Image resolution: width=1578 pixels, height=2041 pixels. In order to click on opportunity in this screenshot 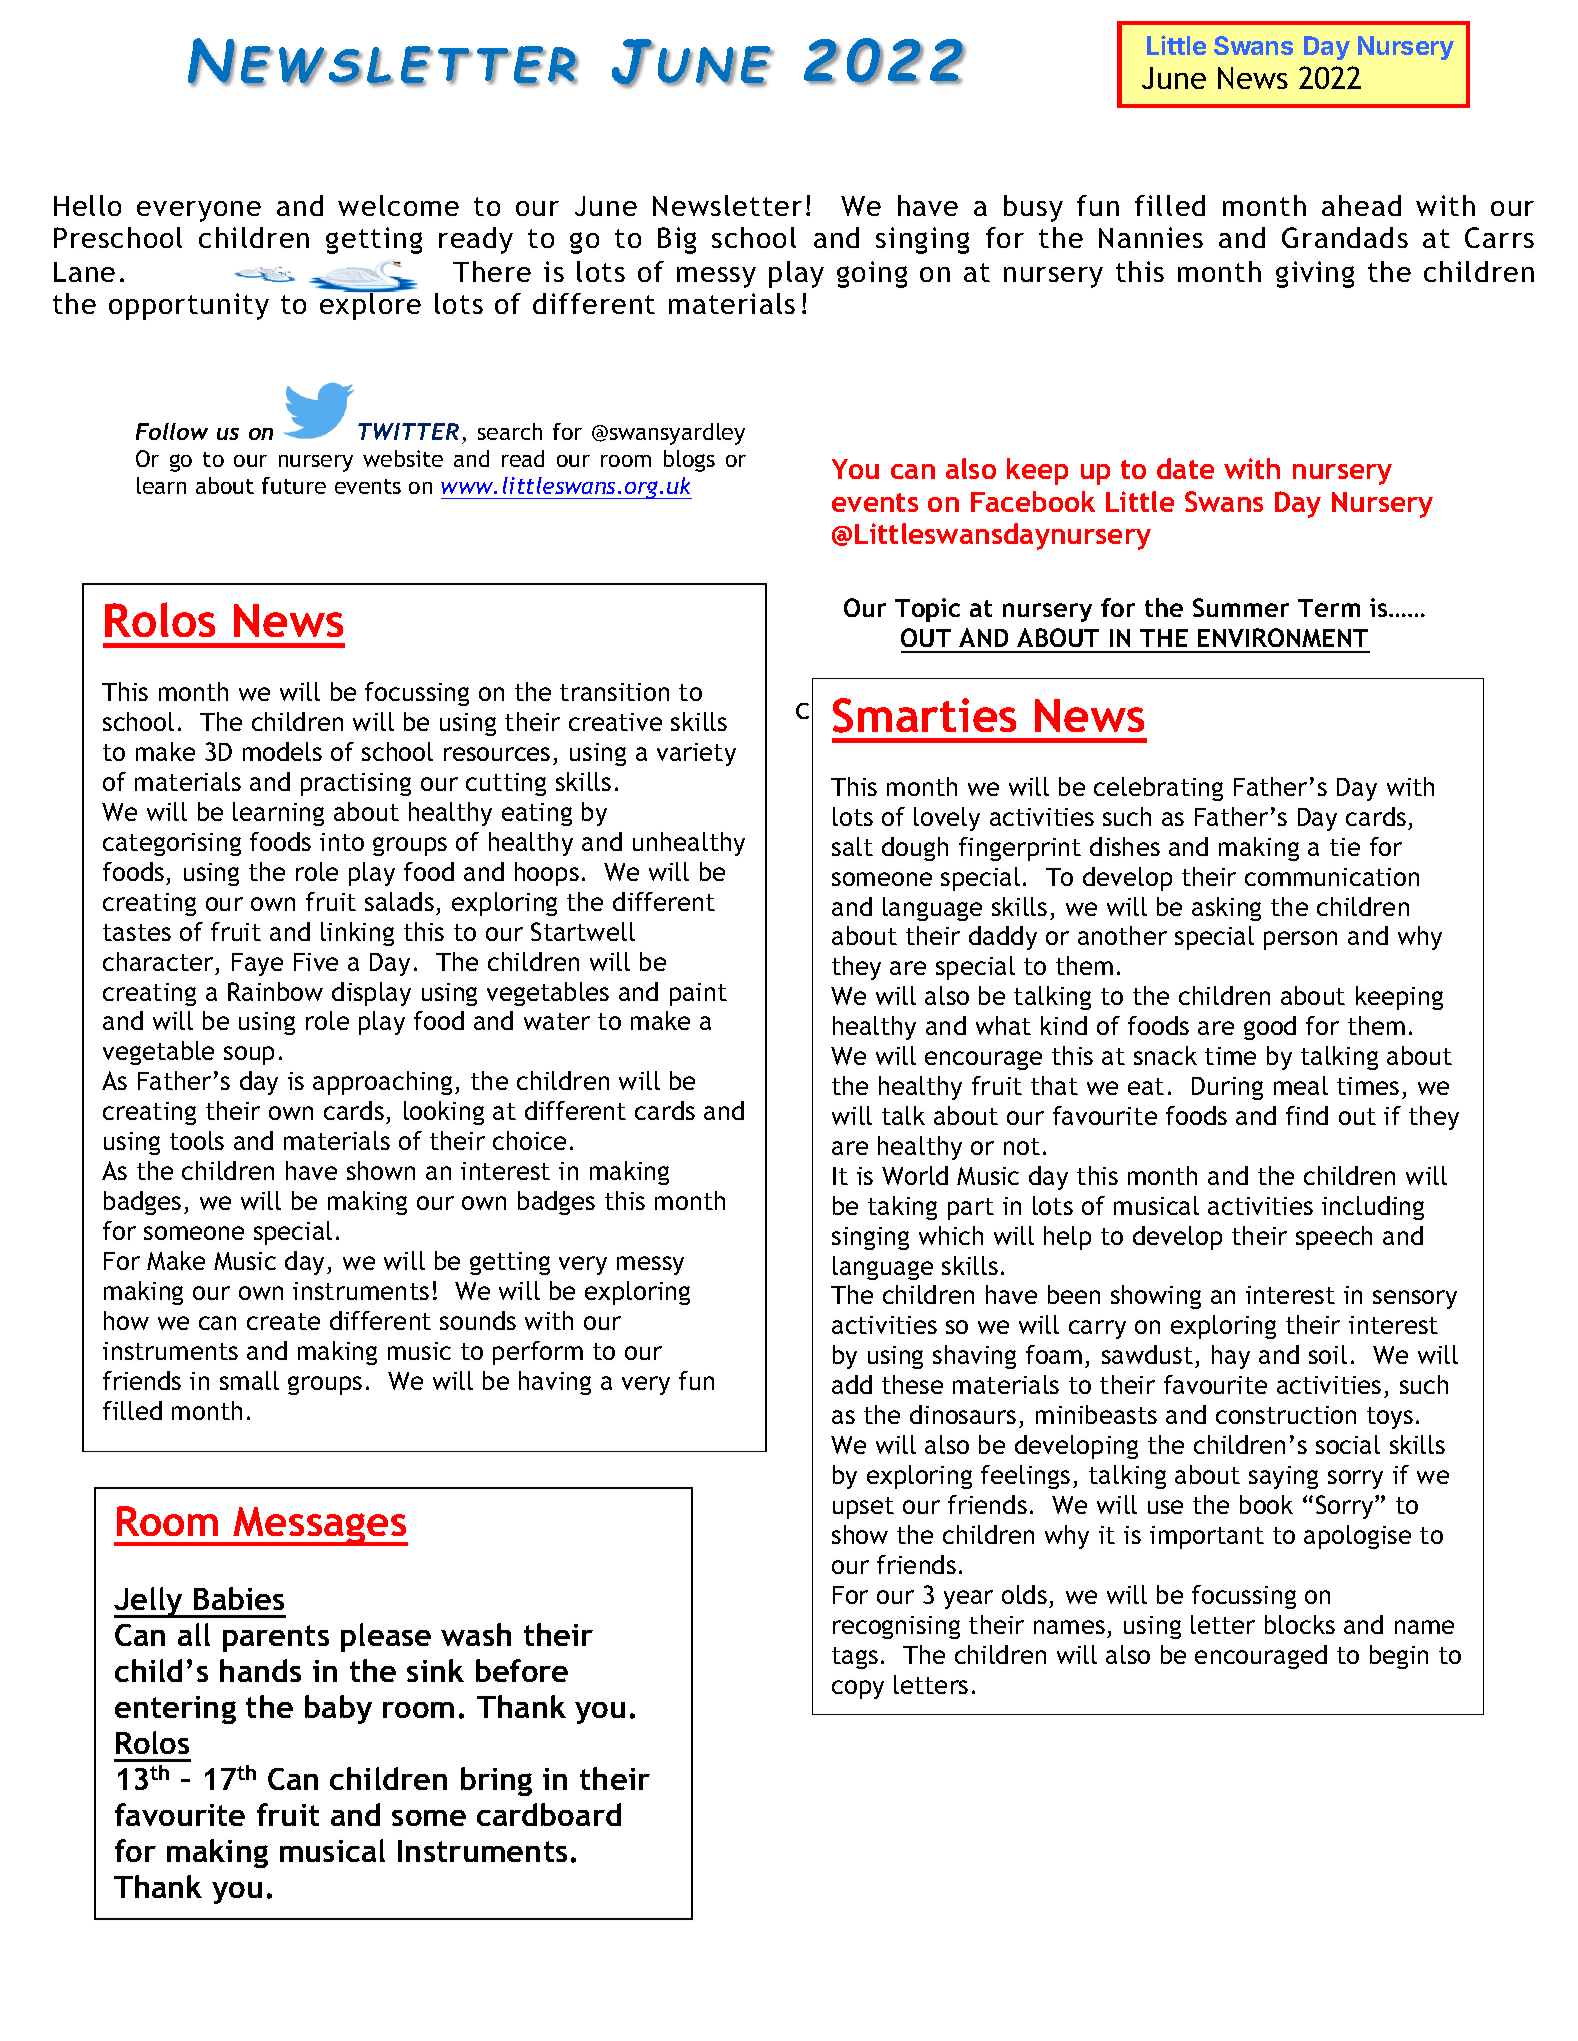, I will do `click(189, 306)`.
